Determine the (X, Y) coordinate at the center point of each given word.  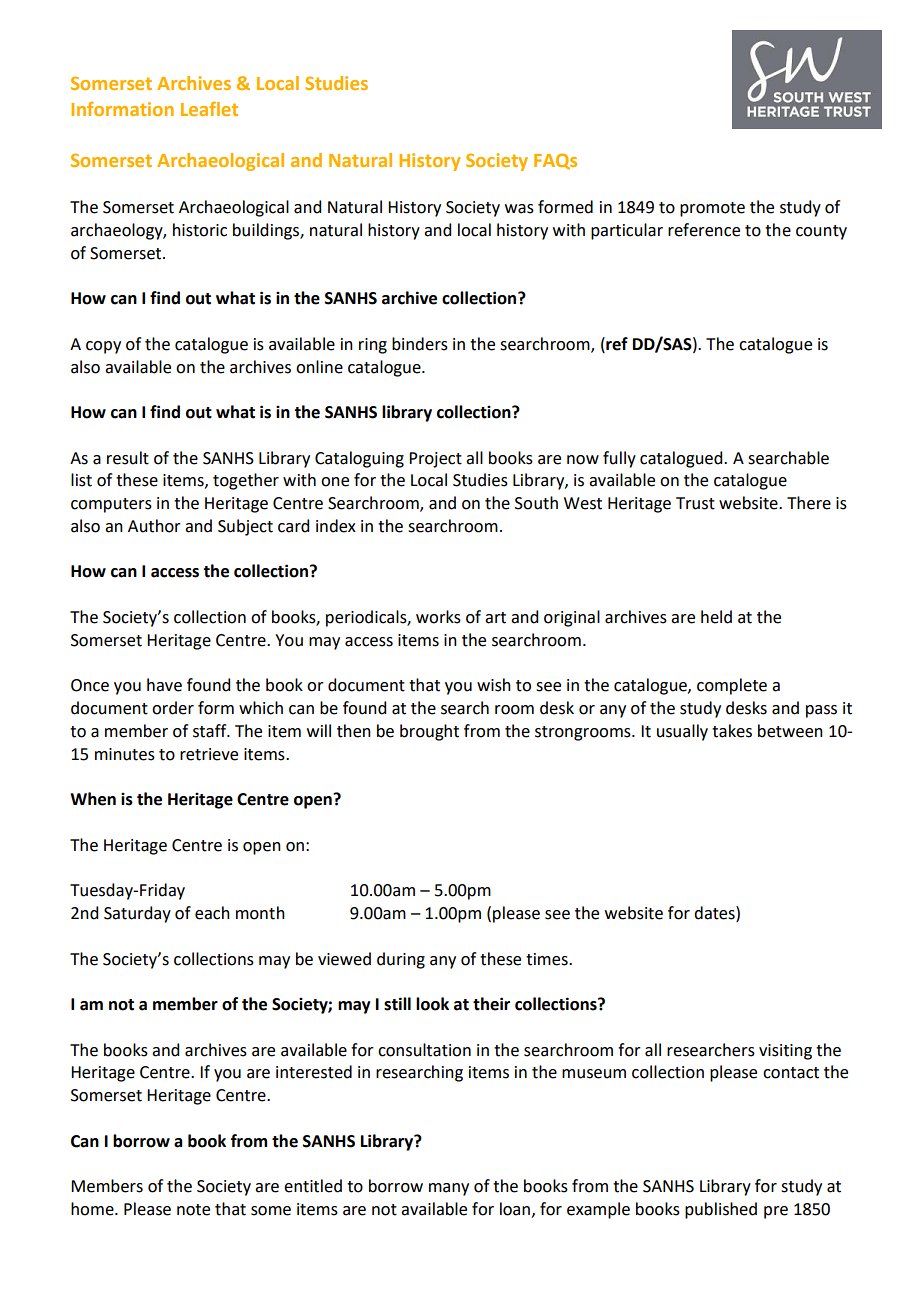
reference (704, 230)
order (173, 708)
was (519, 209)
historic (200, 230)
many (449, 1189)
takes (732, 731)
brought (429, 732)
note (193, 1210)
